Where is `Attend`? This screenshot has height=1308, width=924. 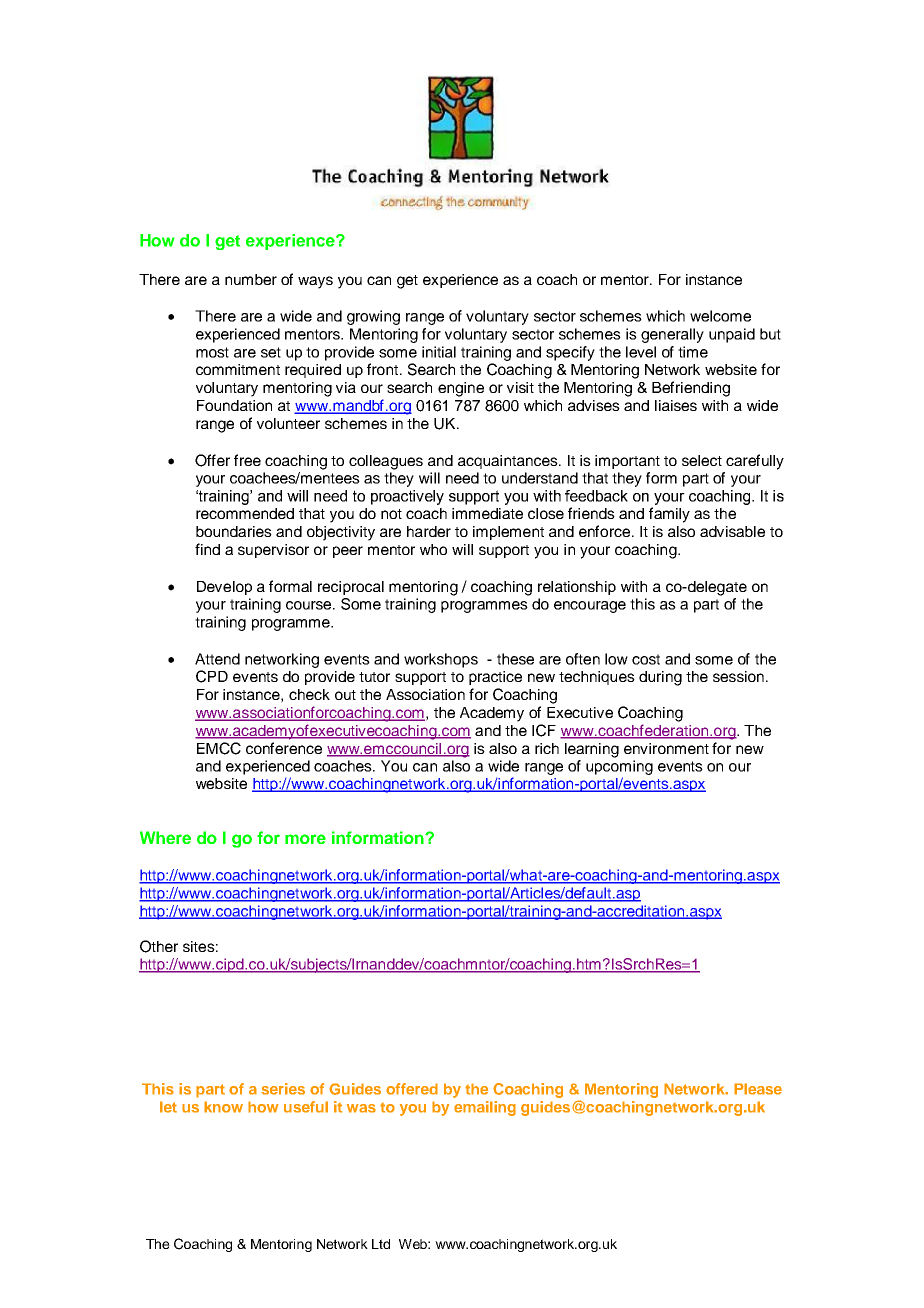
Attend is located at coordinates (217, 659).
